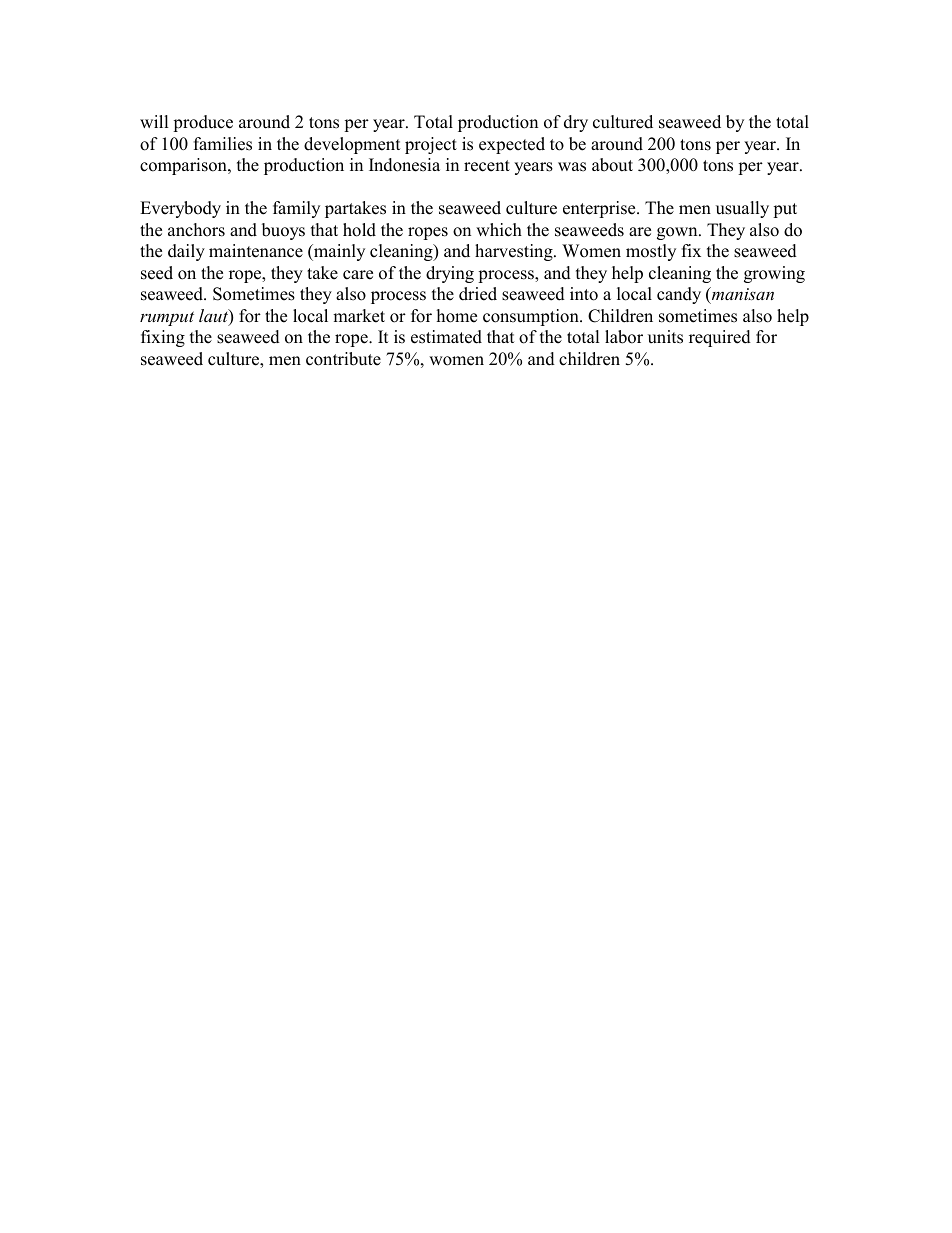 The height and width of the image is (1233, 952). What do you see at coordinates (600, 209) in the image?
I see `enterprise` at bounding box center [600, 209].
